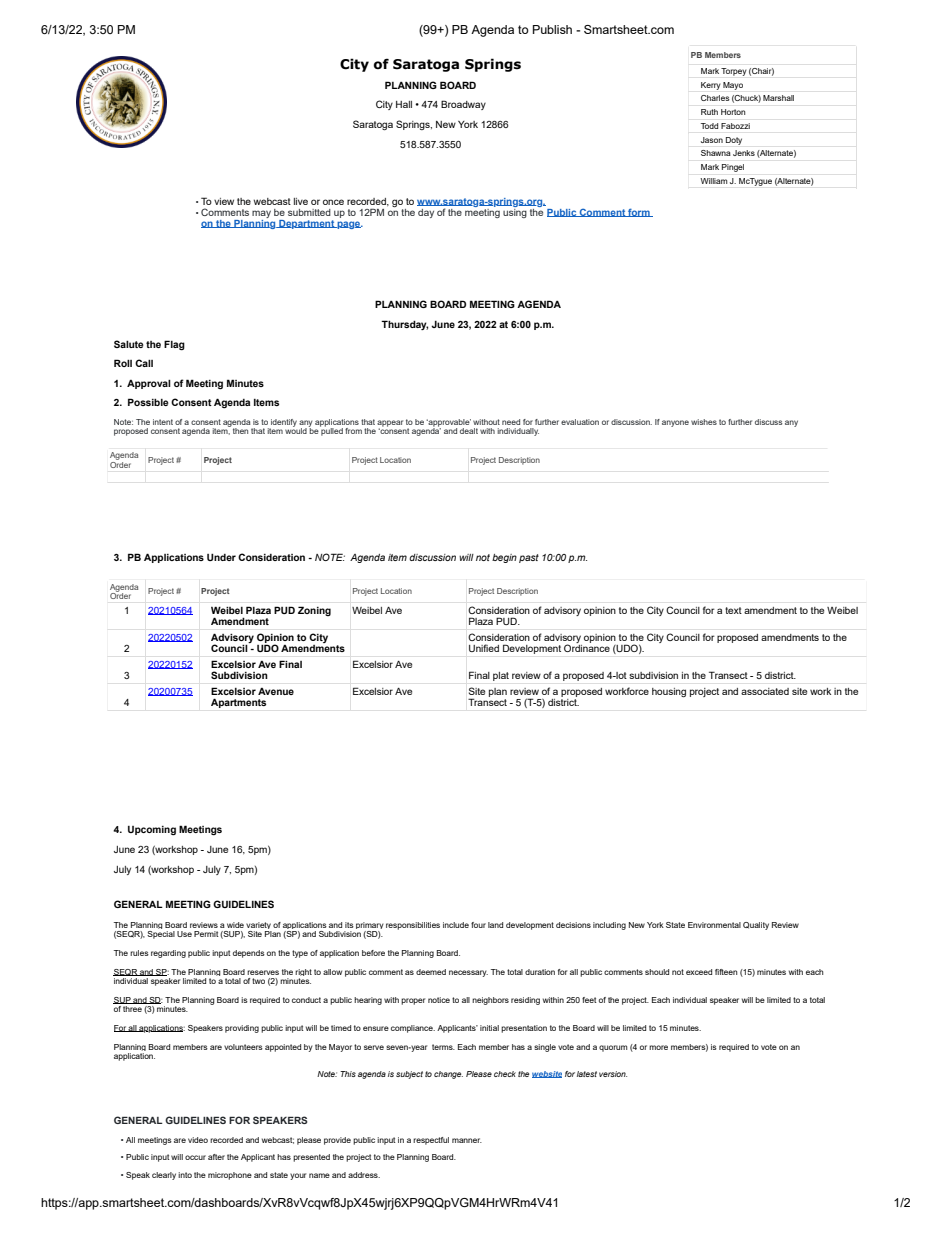 The width and height of the screenshot is (952, 1233). What do you see at coordinates (711, 86) in the screenshot?
I see `Kerry` at bounding box center [711, 86].
